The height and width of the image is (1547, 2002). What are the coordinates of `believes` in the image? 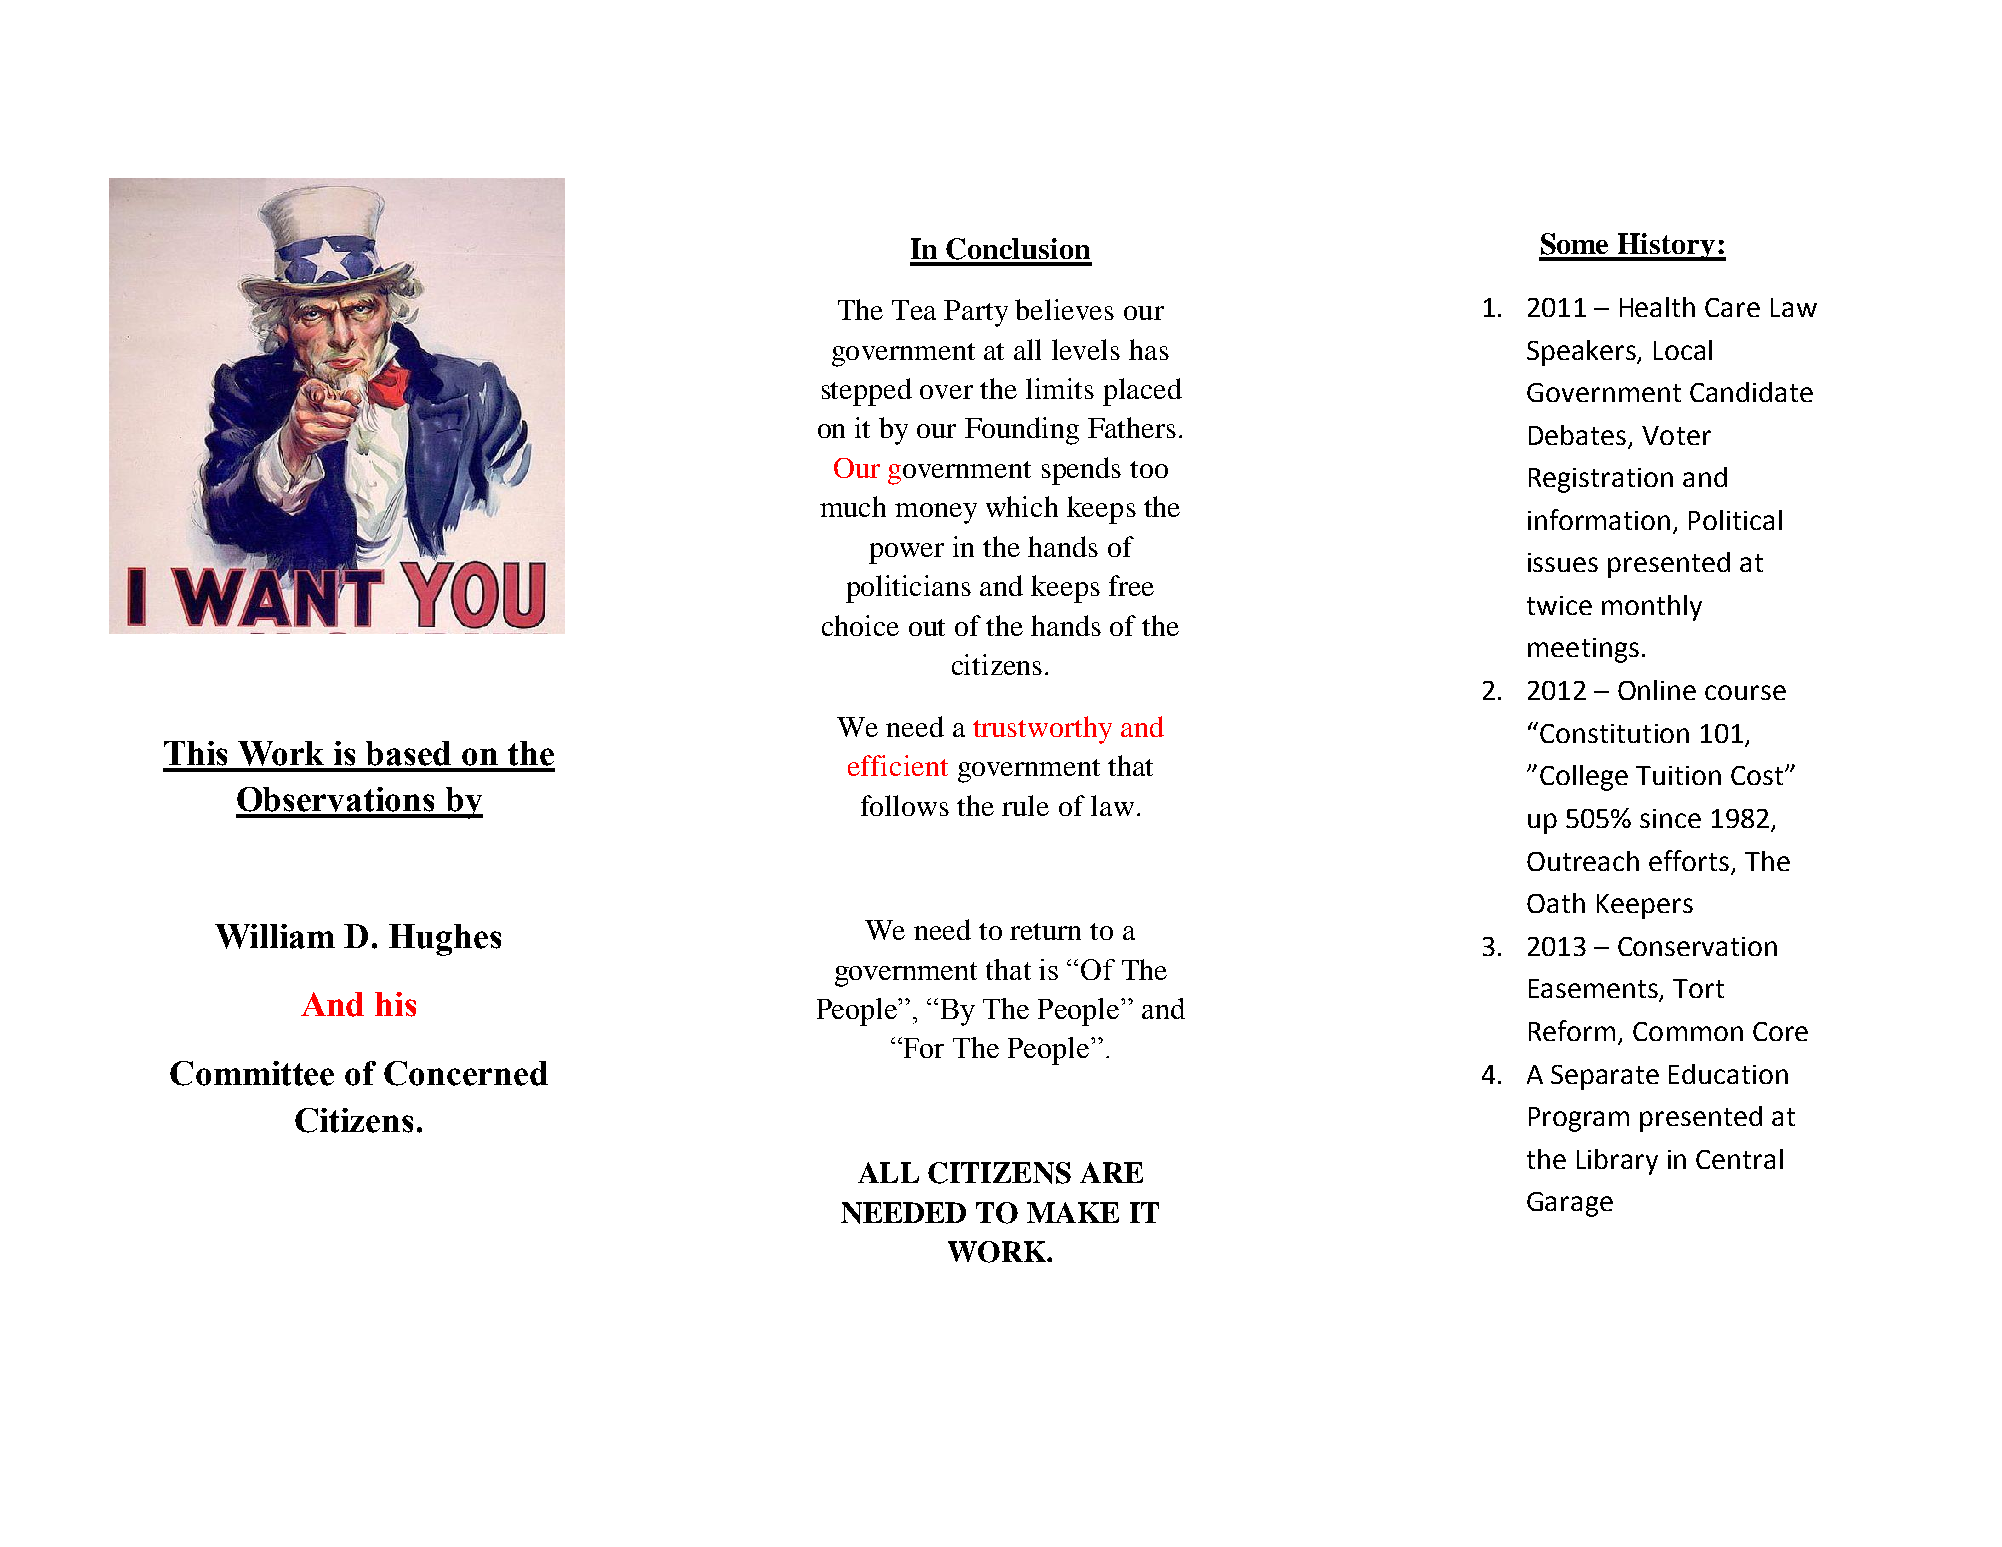 It's located at (1064, 309).
